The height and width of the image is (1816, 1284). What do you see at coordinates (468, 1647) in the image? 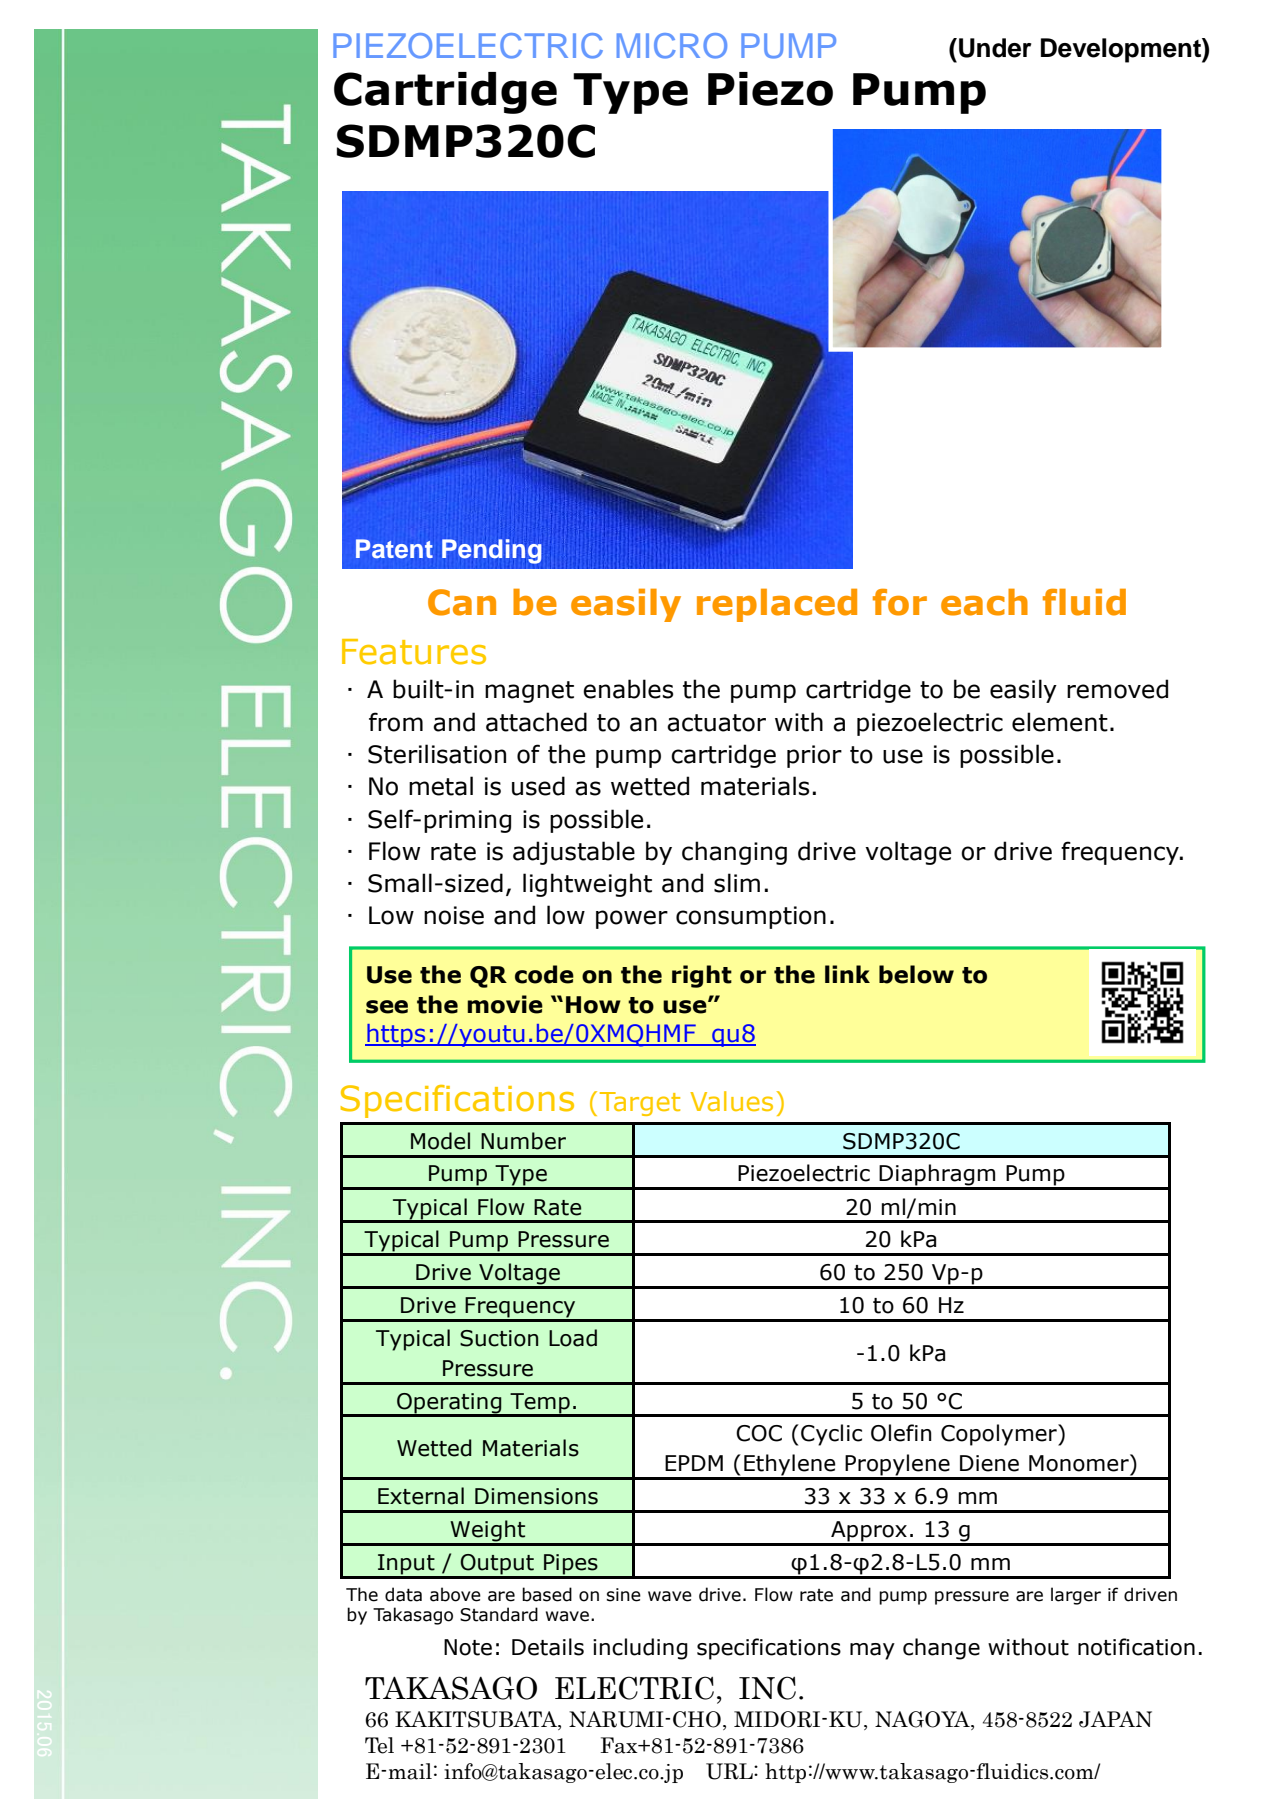
I see `Note` at bounding box center [468, 1647].
